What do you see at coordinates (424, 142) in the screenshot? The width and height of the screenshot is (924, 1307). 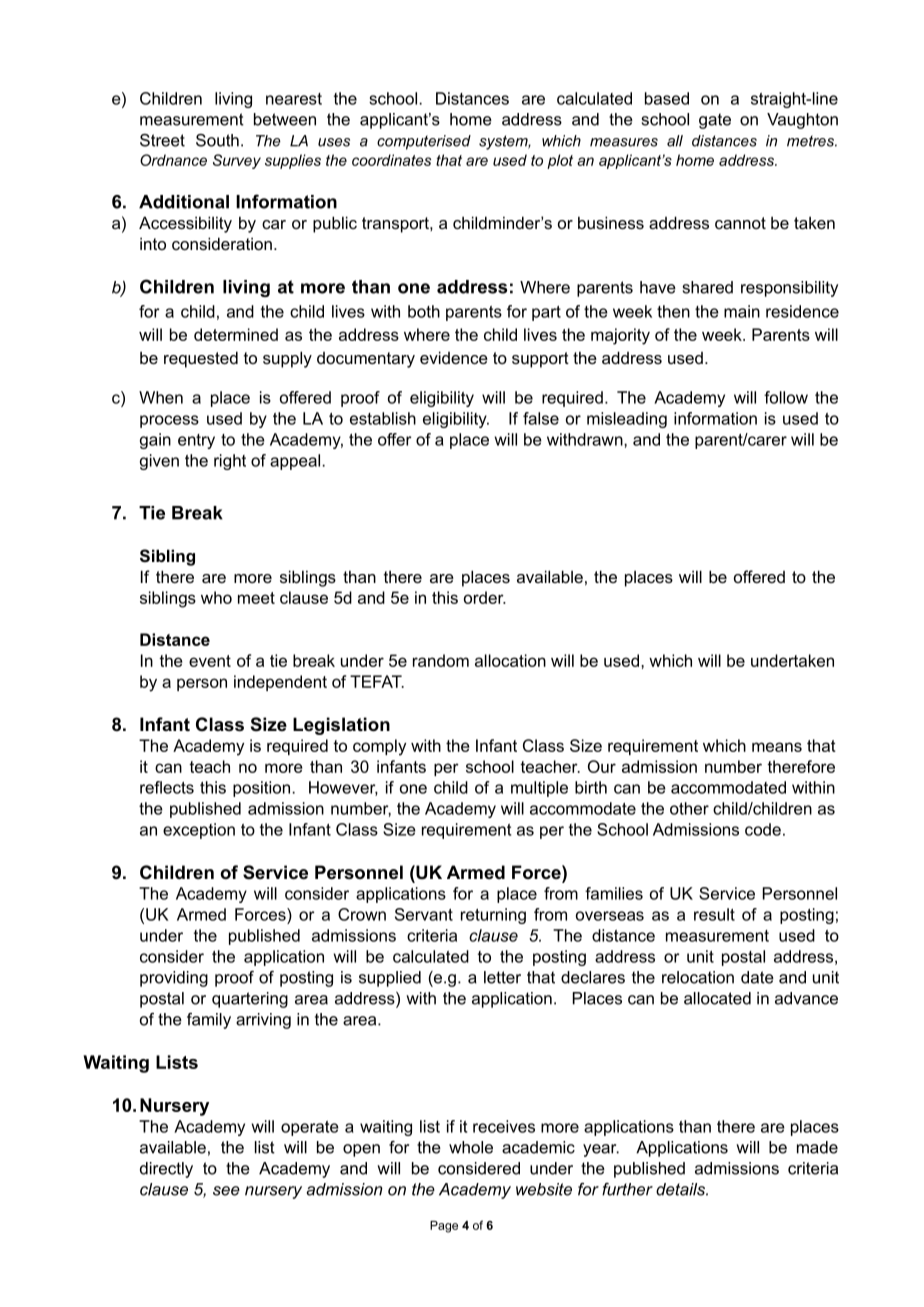 I see `computerised` at bounding box center [424, 142].
